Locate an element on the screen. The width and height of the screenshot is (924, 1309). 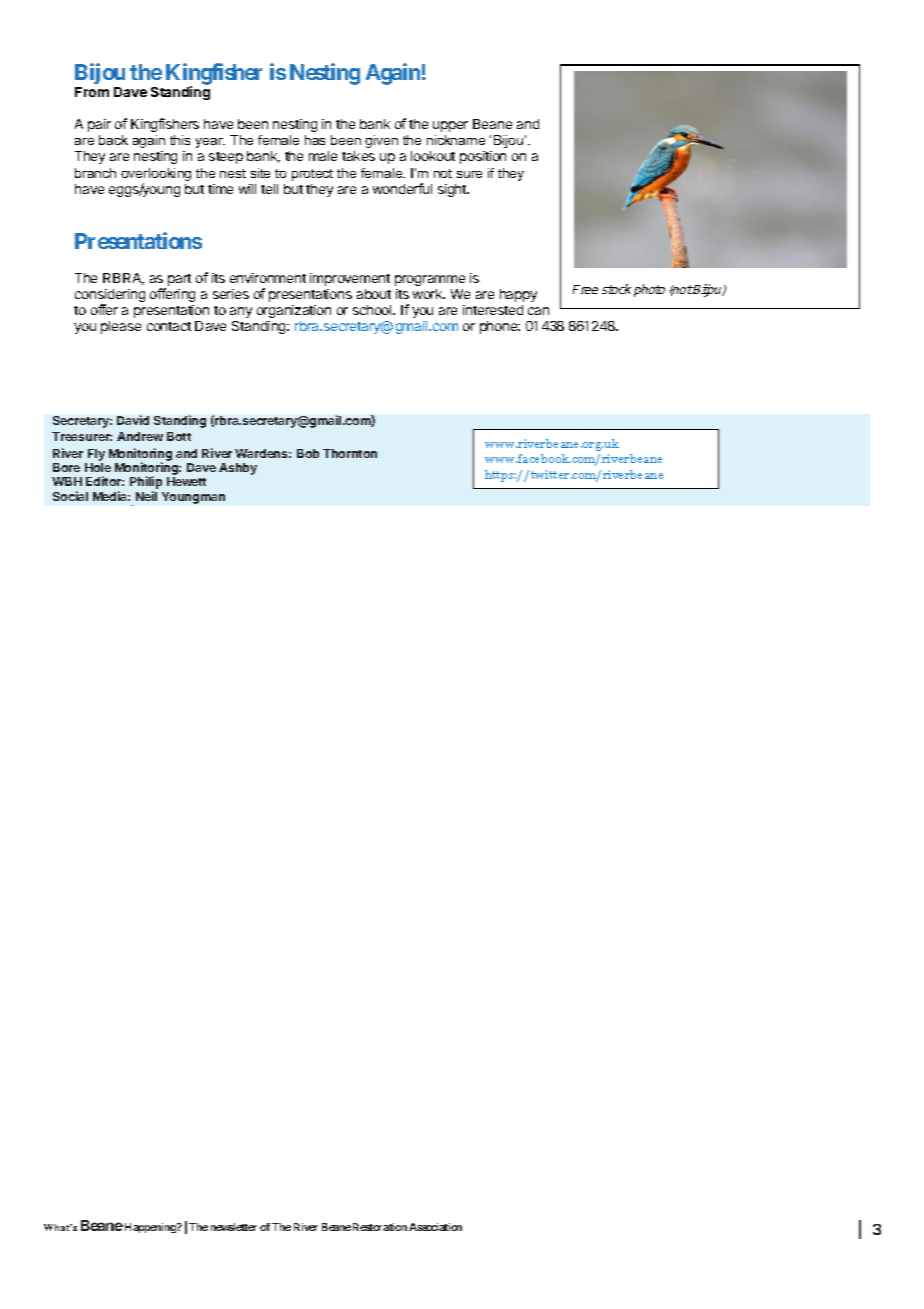
Bob is located at coordinates (308, 453).
